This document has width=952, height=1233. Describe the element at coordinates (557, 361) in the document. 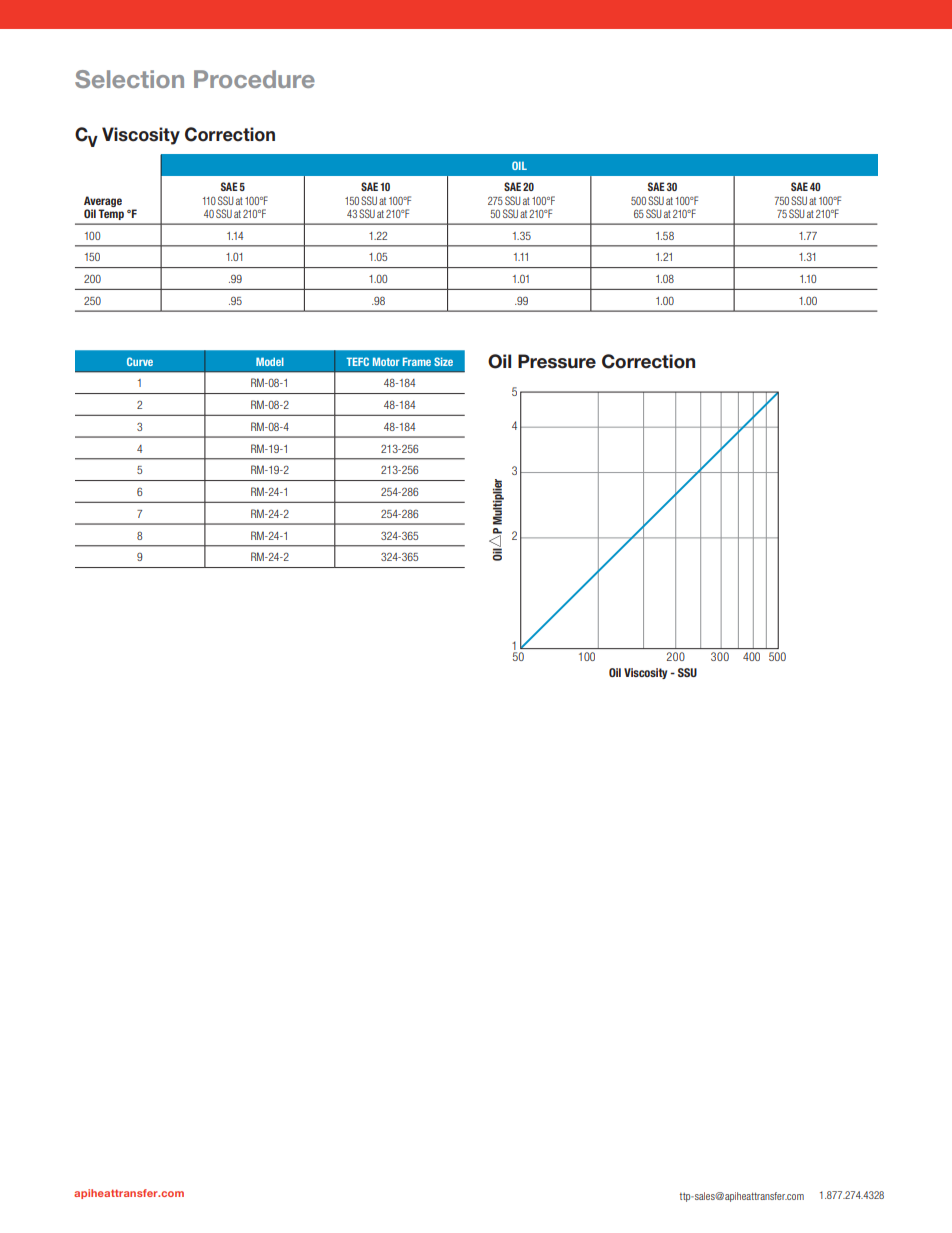

I see `Pressure` at that location.
